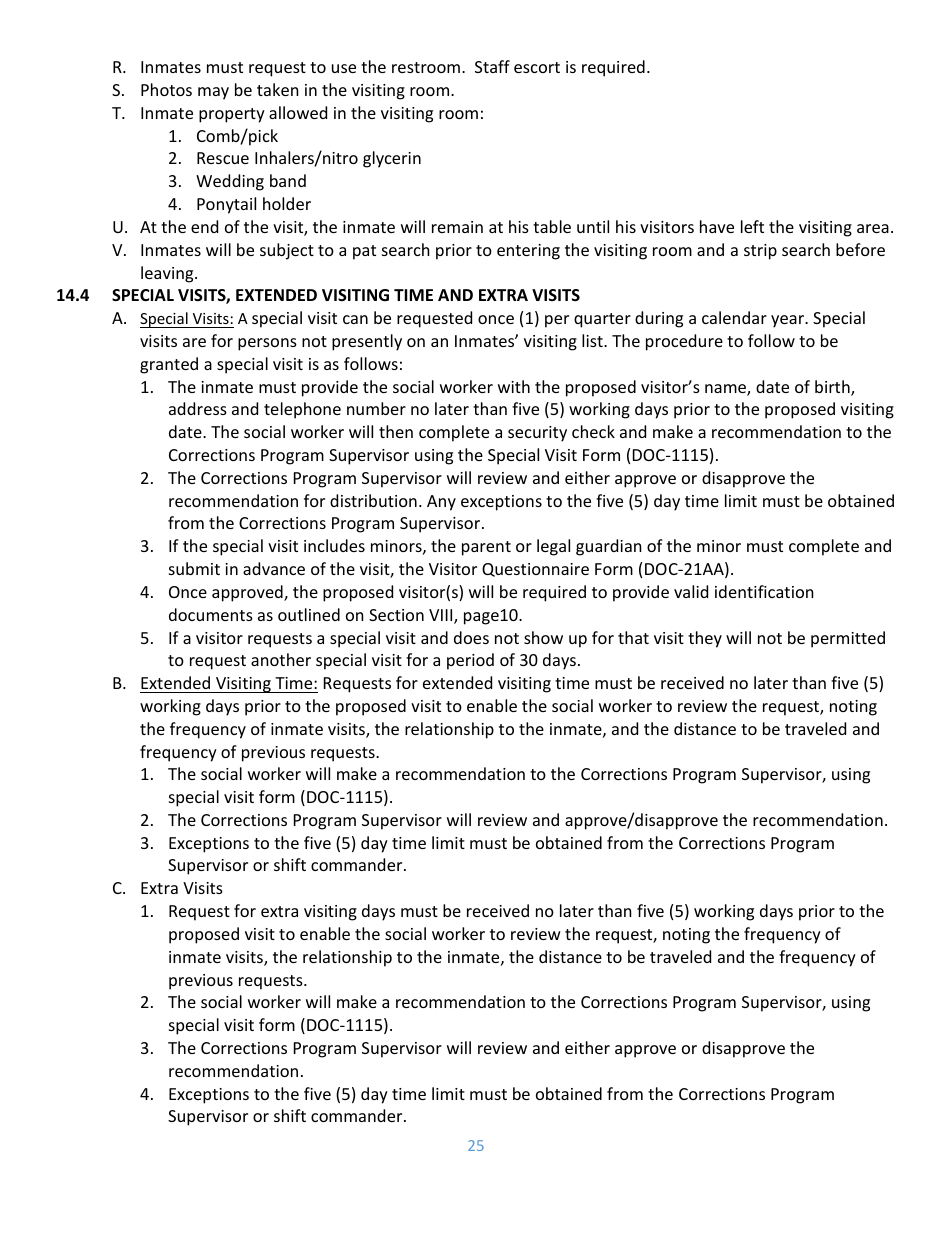 This document has height=1233, width=952. What do you see at coordinates (514, 386) in the document?
I see `with` at bounding box center [514, 386].
